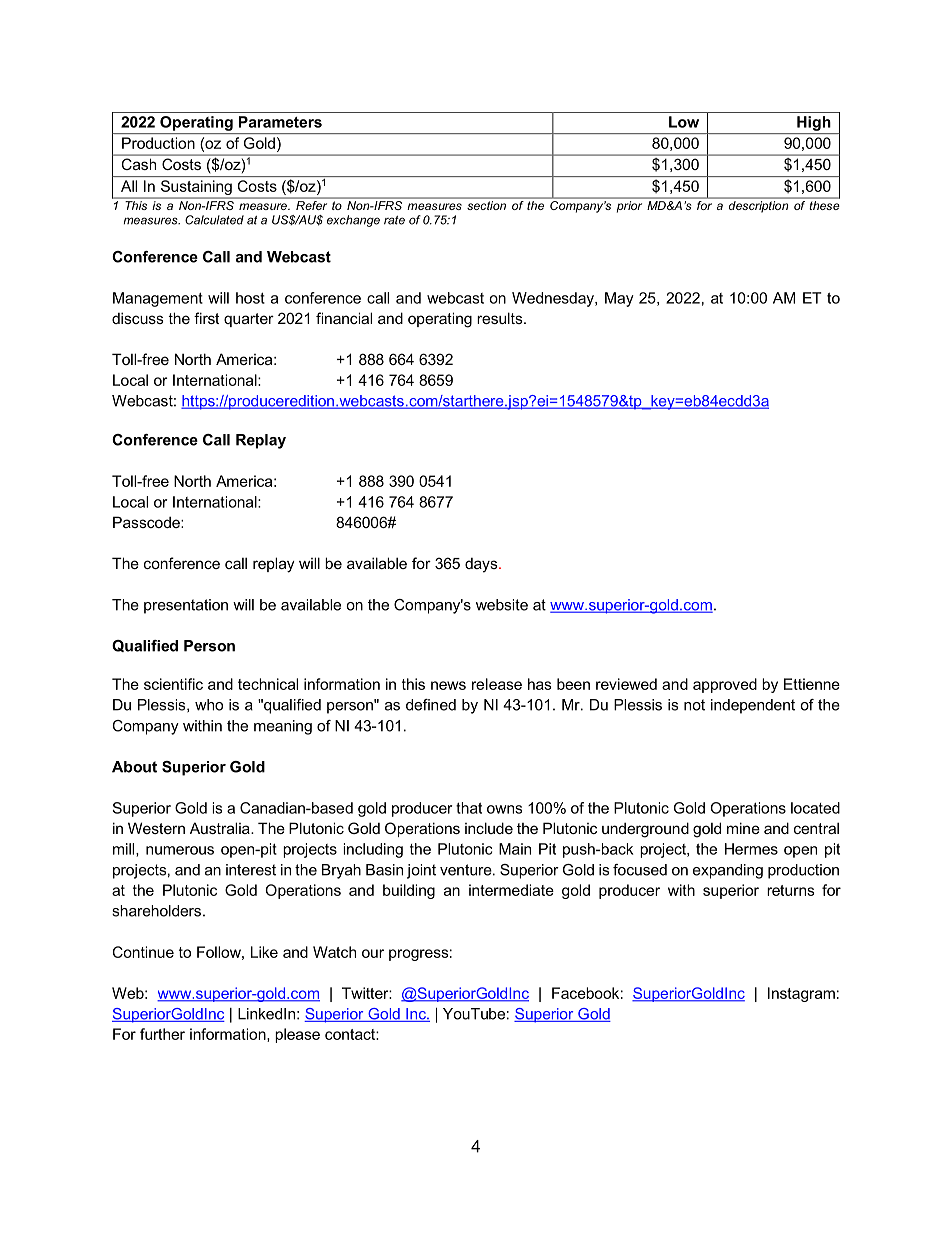  Describe the element at coordinates (221, 828) in the document. I see `Australia` at that location.
